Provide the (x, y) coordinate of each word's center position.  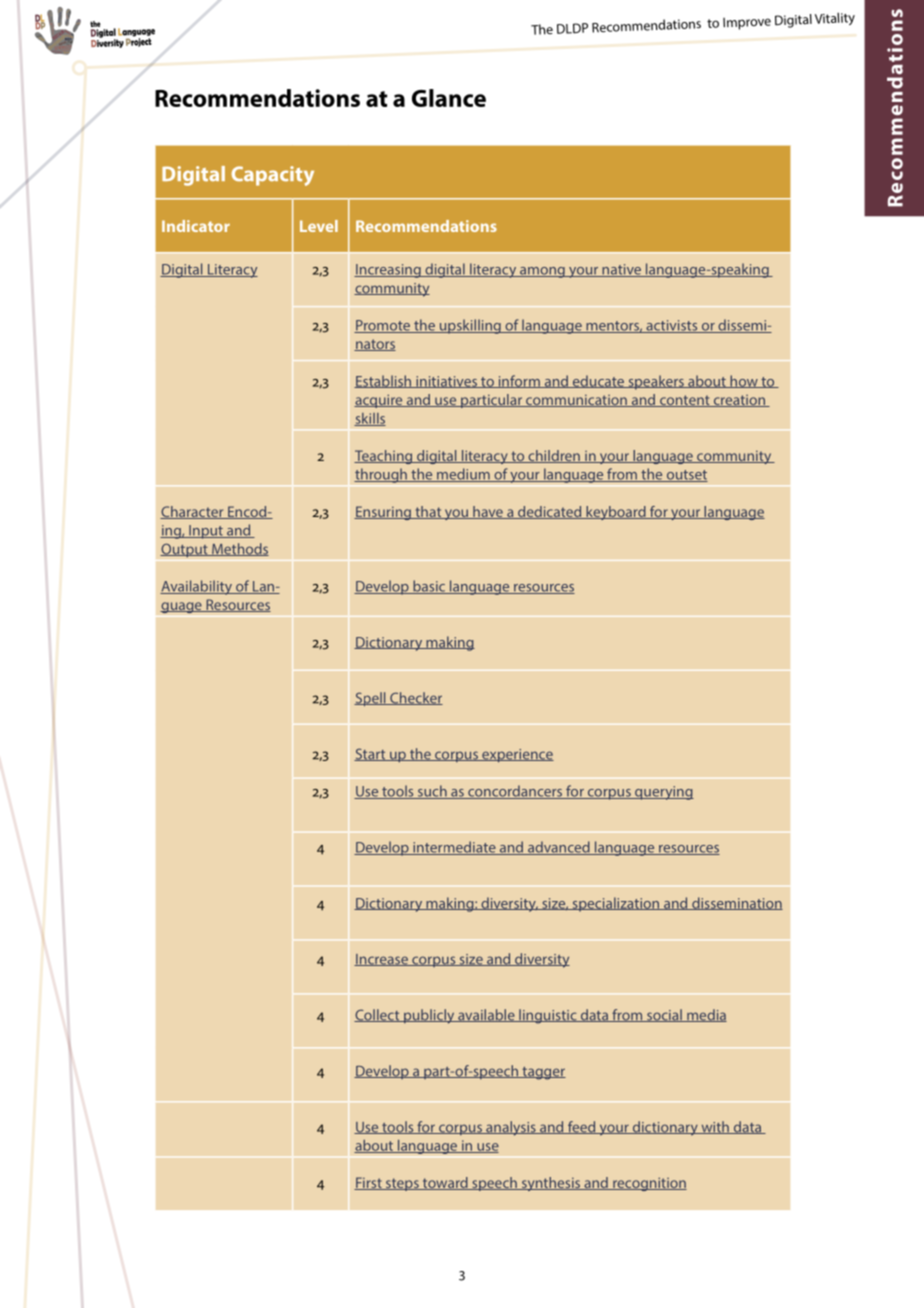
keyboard (616, 513)
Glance (449, 98)
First (369, 1183)
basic (429, 587)
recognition (649, 1184)
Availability (197, 587)
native (621, 270)
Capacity (272, 176)
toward (445, 1183)
